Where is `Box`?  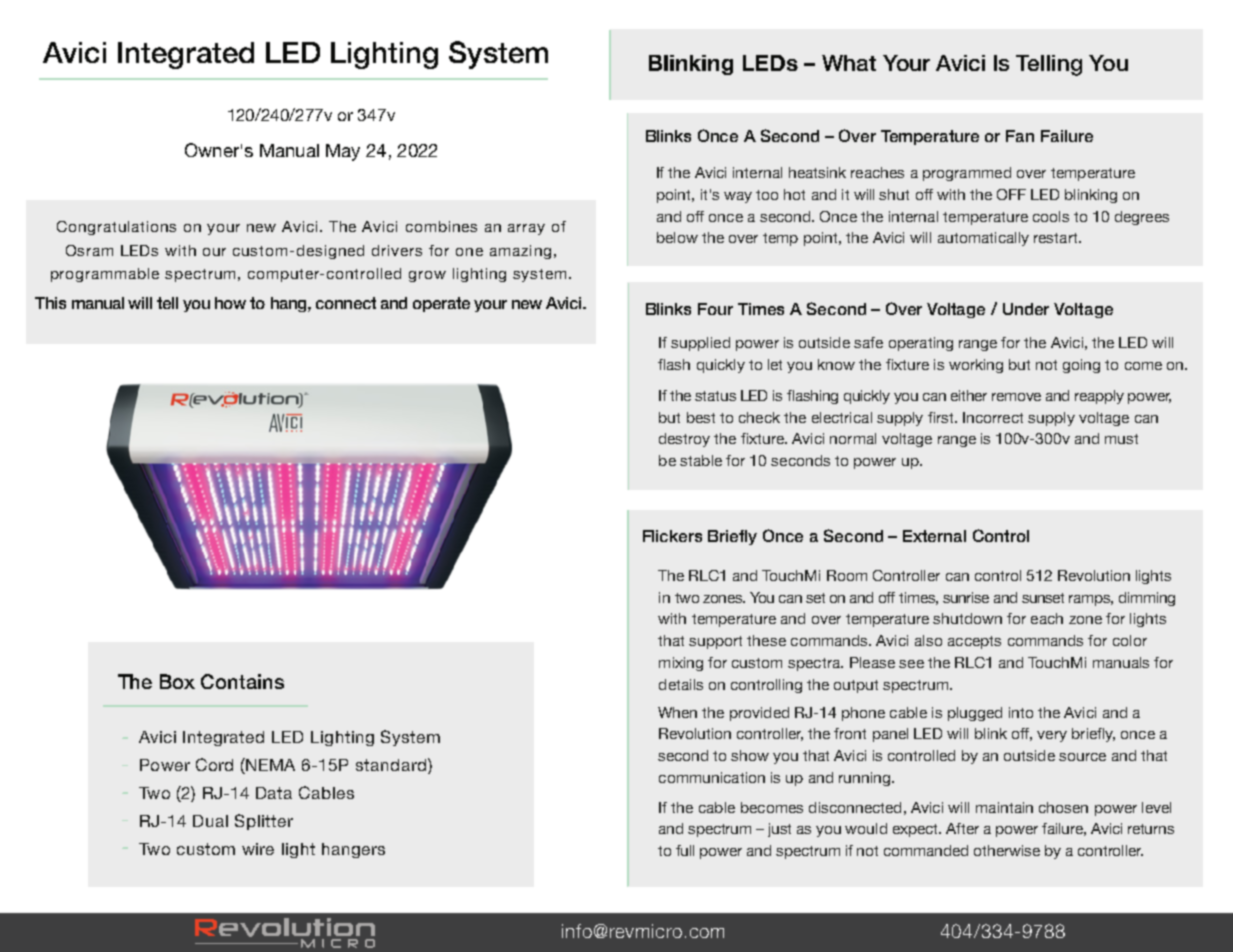
Box is located at coordinates (177, 681).
